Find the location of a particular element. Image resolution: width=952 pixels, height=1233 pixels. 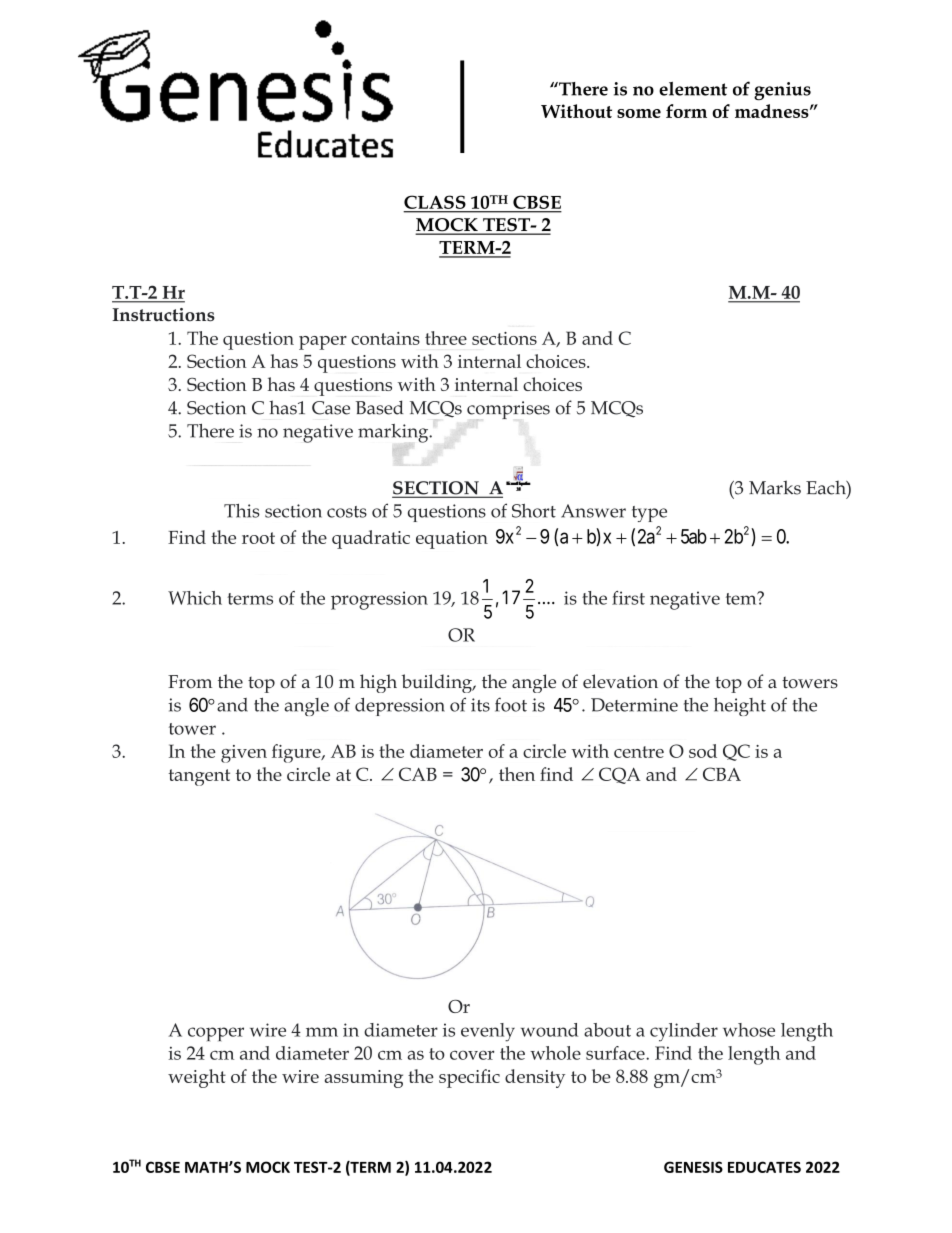

GENESIS is located at coordinates (693, 1167).
